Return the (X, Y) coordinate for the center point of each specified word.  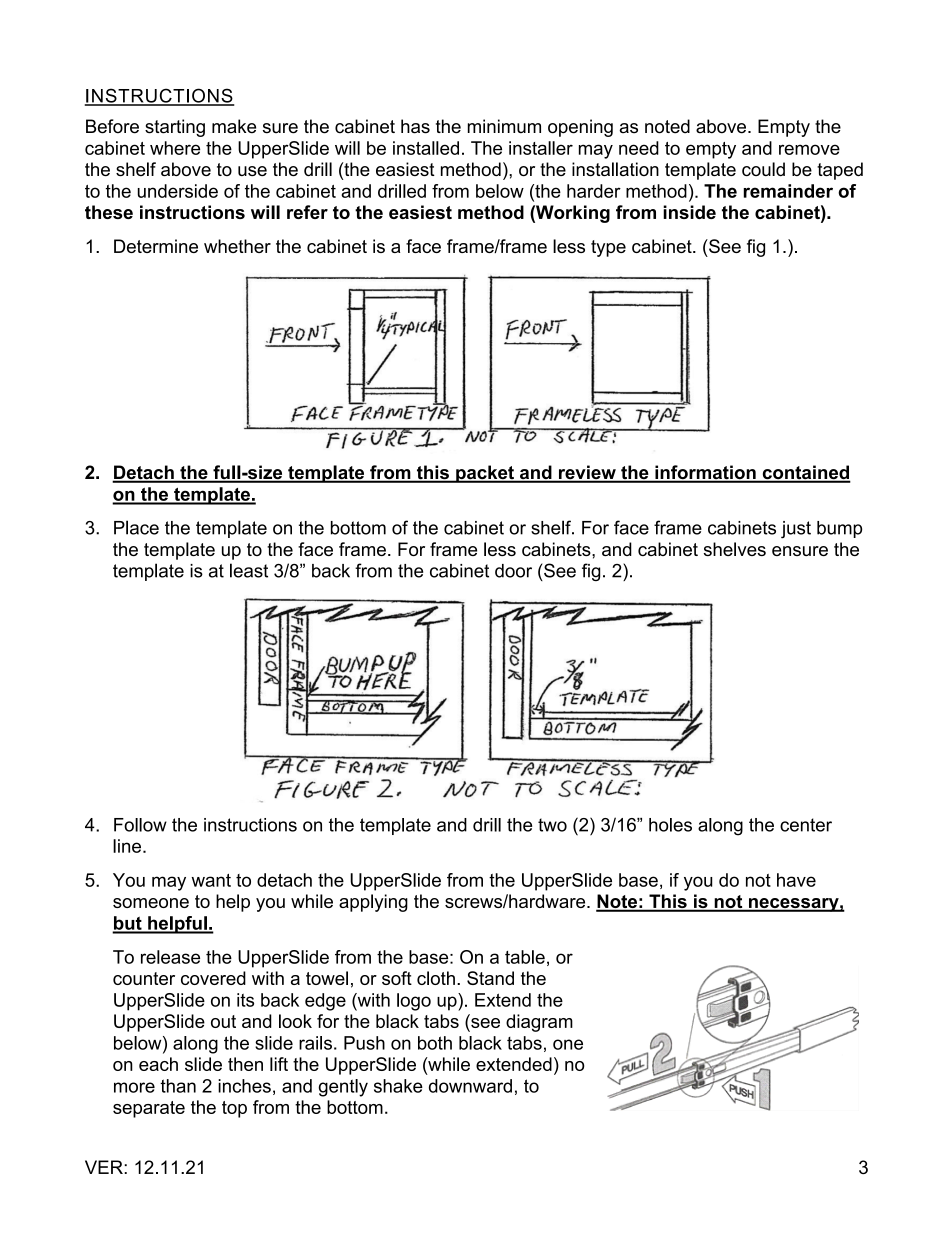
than (178, 1086)
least (249, 570)
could (763, 169)
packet (485, 474)
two (552, 825)
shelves (735, 549)
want (211, 880)
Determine (156, 246)
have (796, 880)
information (705, 473)
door (513, 571)
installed (426, 148)
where (175, 148)
